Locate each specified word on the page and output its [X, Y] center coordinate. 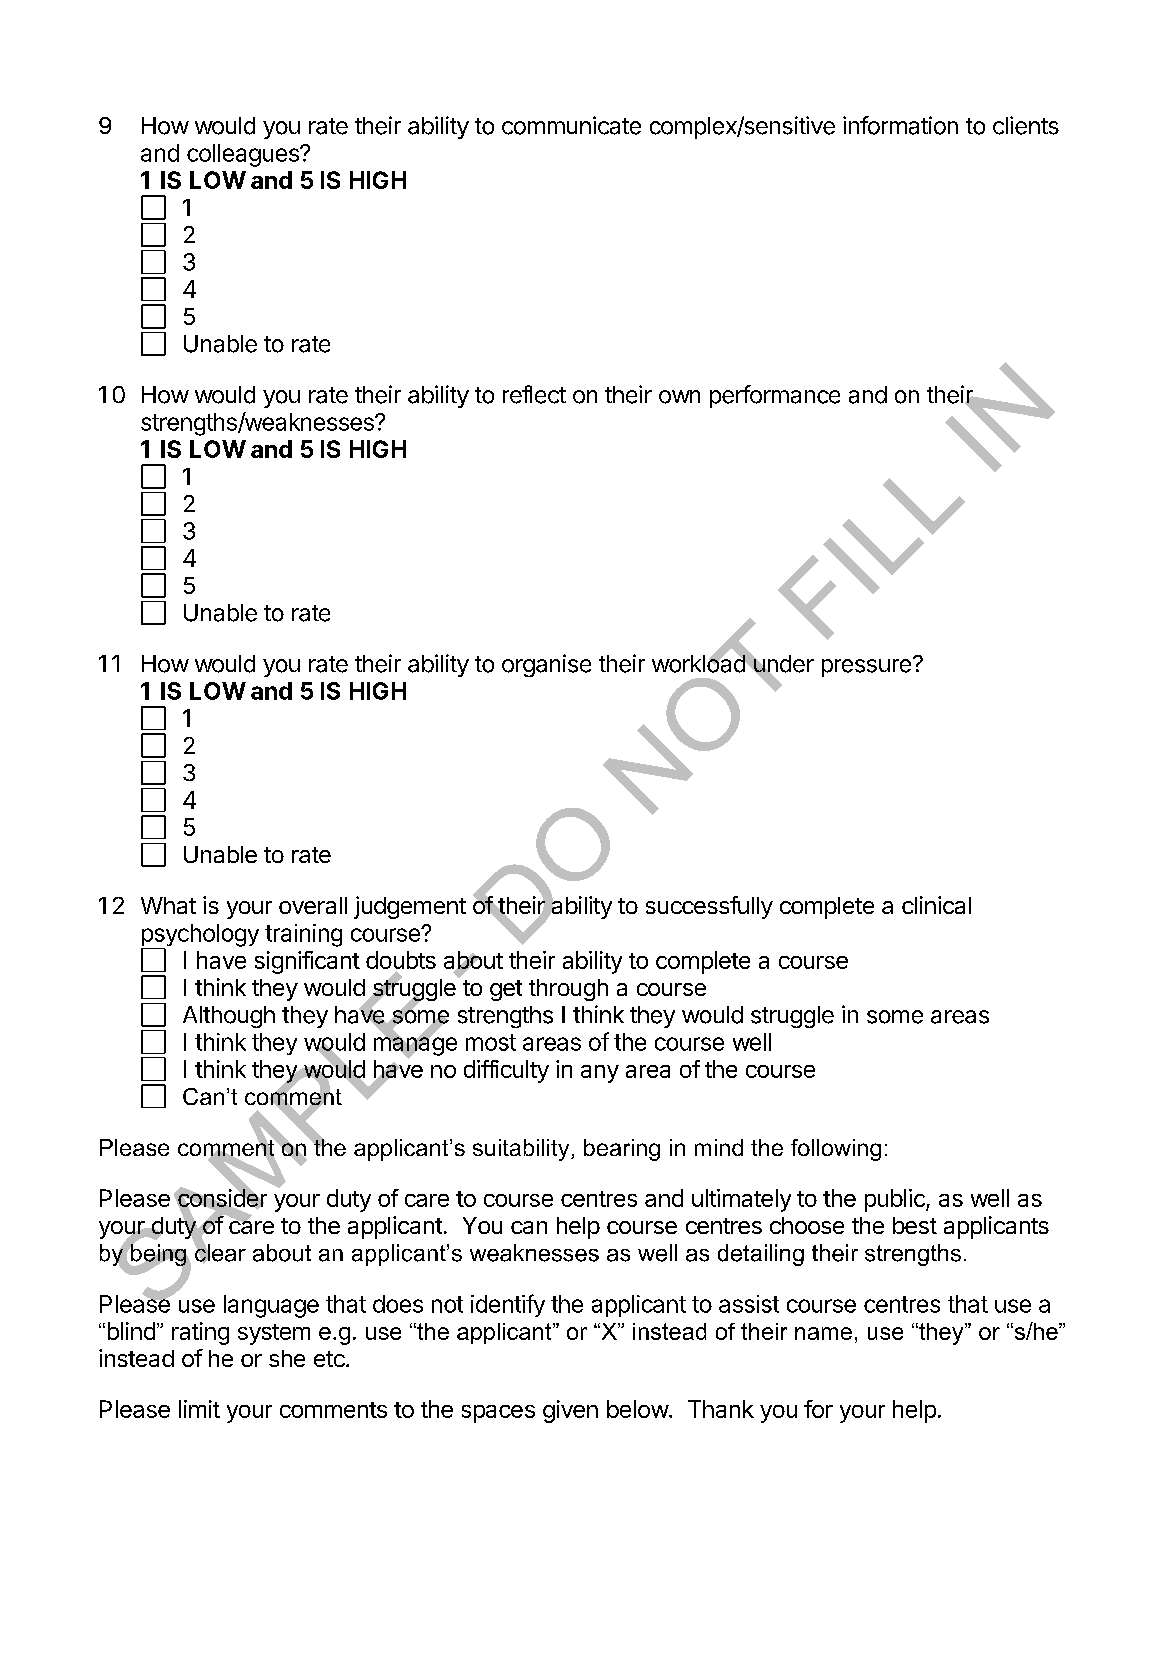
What [168, 905]
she [287, 1358]
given [570, 1411]
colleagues [244, 155]
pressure [866, 668]
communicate [571, 125]
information [900, 125]
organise [546, 665]
